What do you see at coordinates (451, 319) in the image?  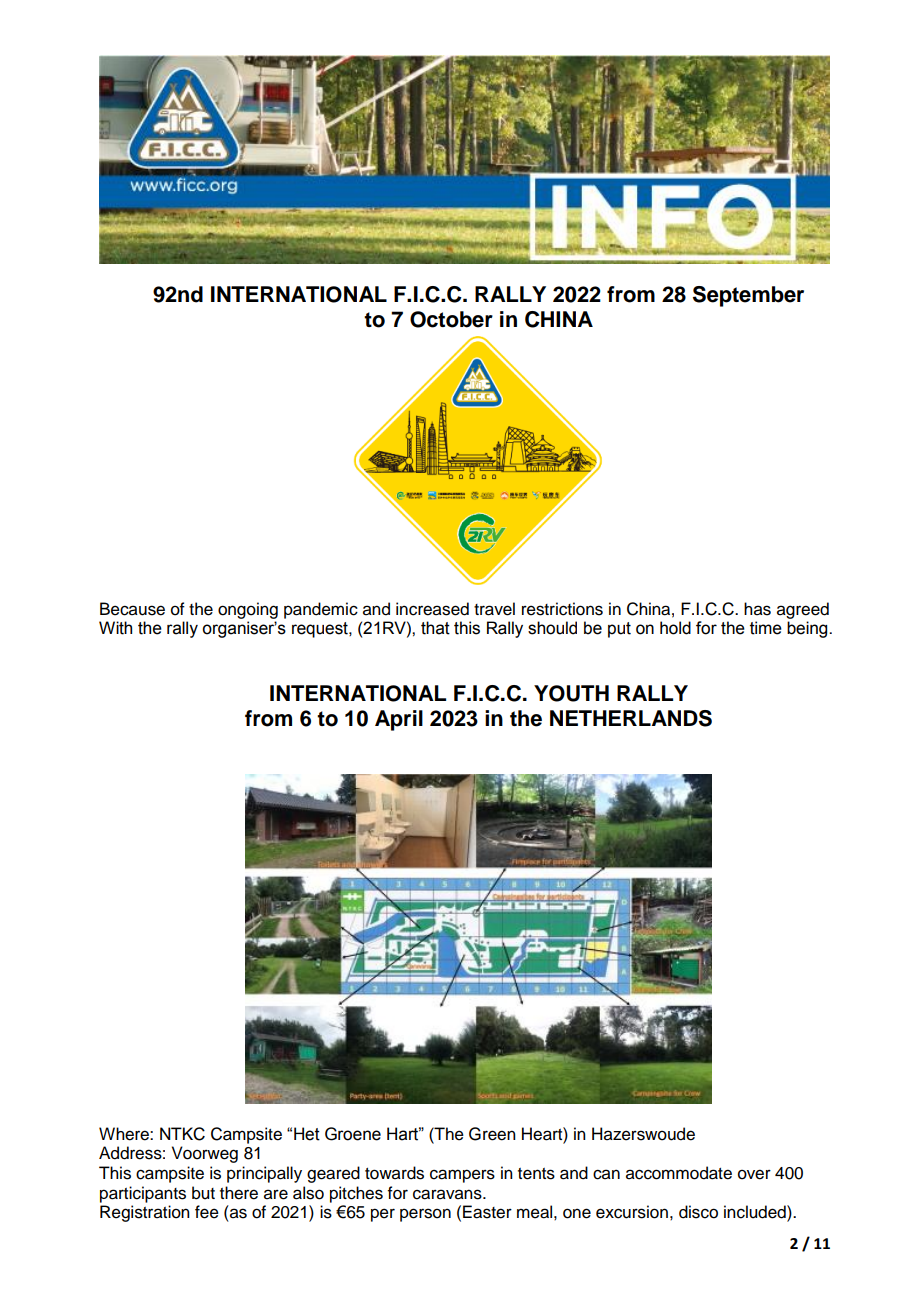 I see `October` at bounding box center [451, 319].
